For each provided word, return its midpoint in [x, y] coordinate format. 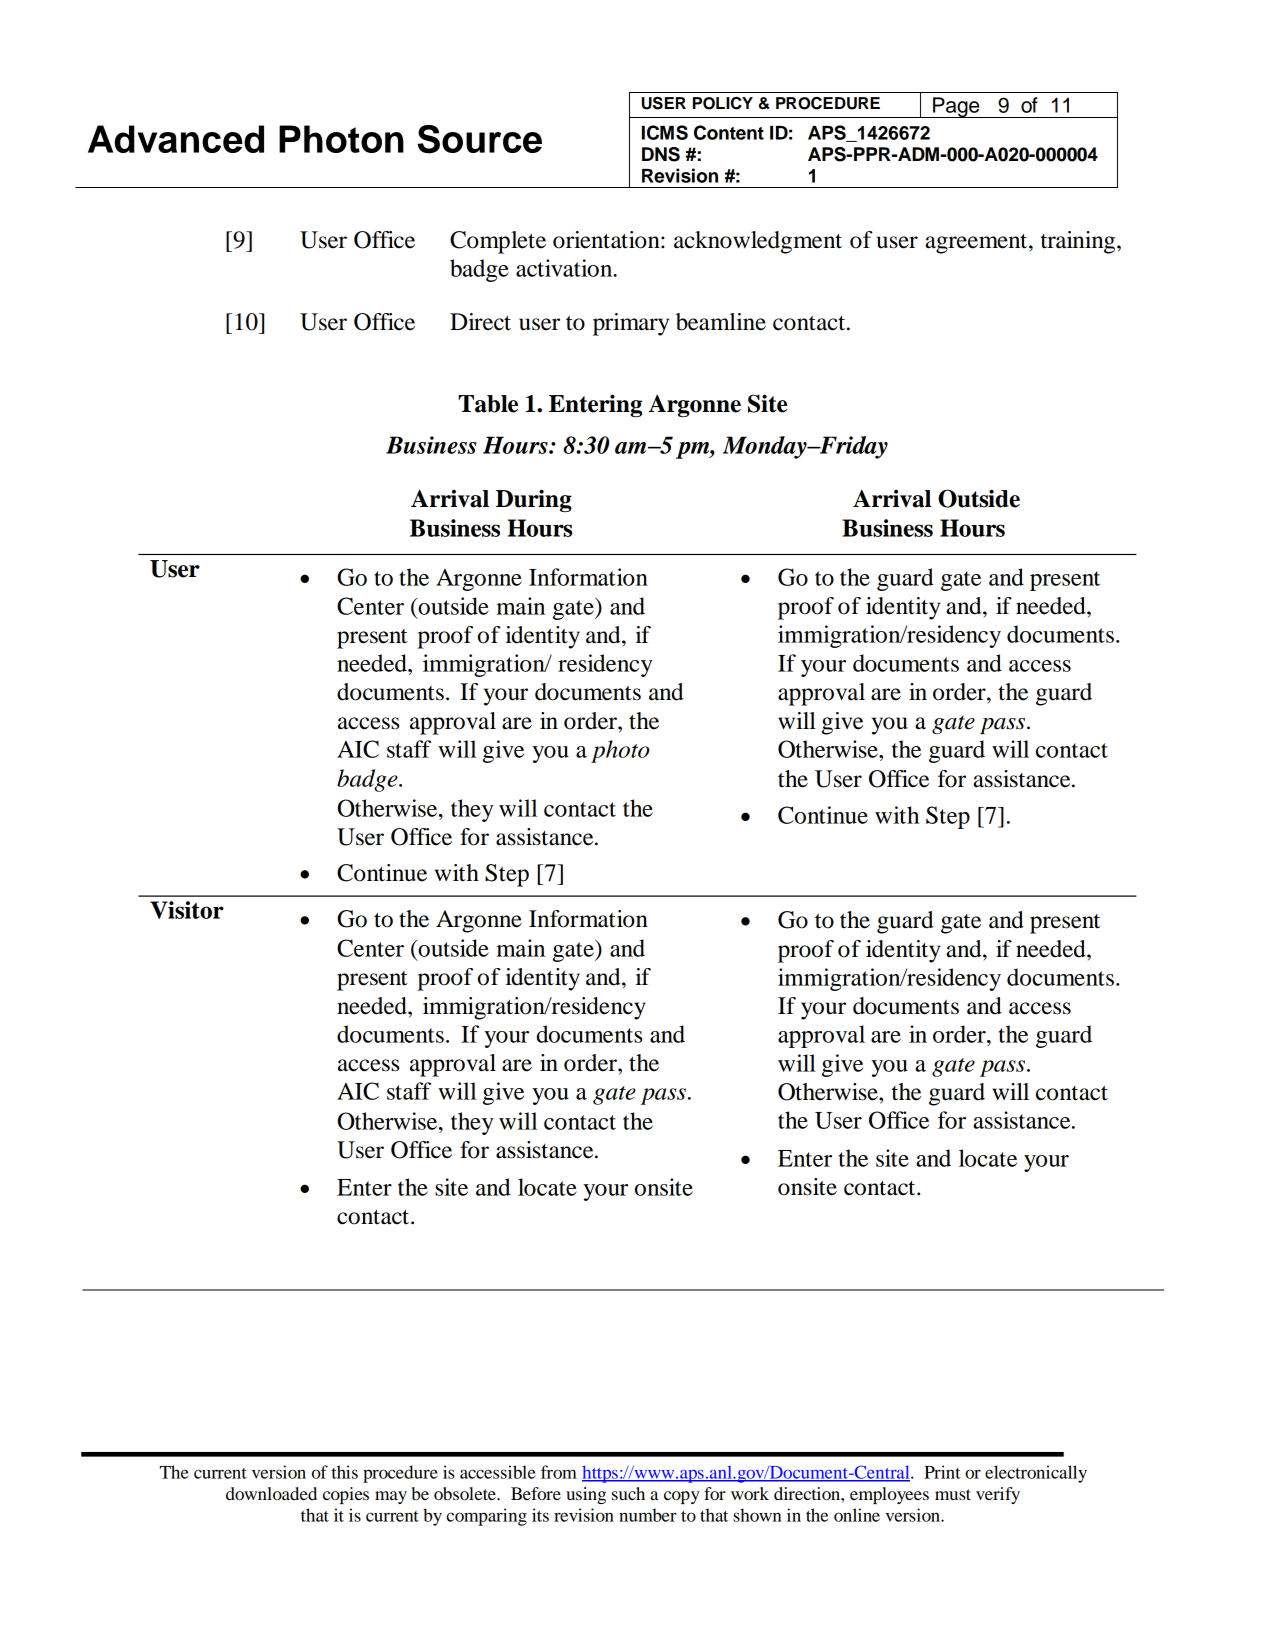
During [534, 500]
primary [631, 324]
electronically [1036, 1474]
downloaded [271, 1493]
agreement [977, 244]
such [628, 1493]
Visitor [187, 910]
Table [488, 404]
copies [346, 1495]
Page [956, 107]
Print [942, 1472]
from [559, 1472]
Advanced [176, 139]
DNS [661, 154]
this [345, 1472]
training [1079, 242]
